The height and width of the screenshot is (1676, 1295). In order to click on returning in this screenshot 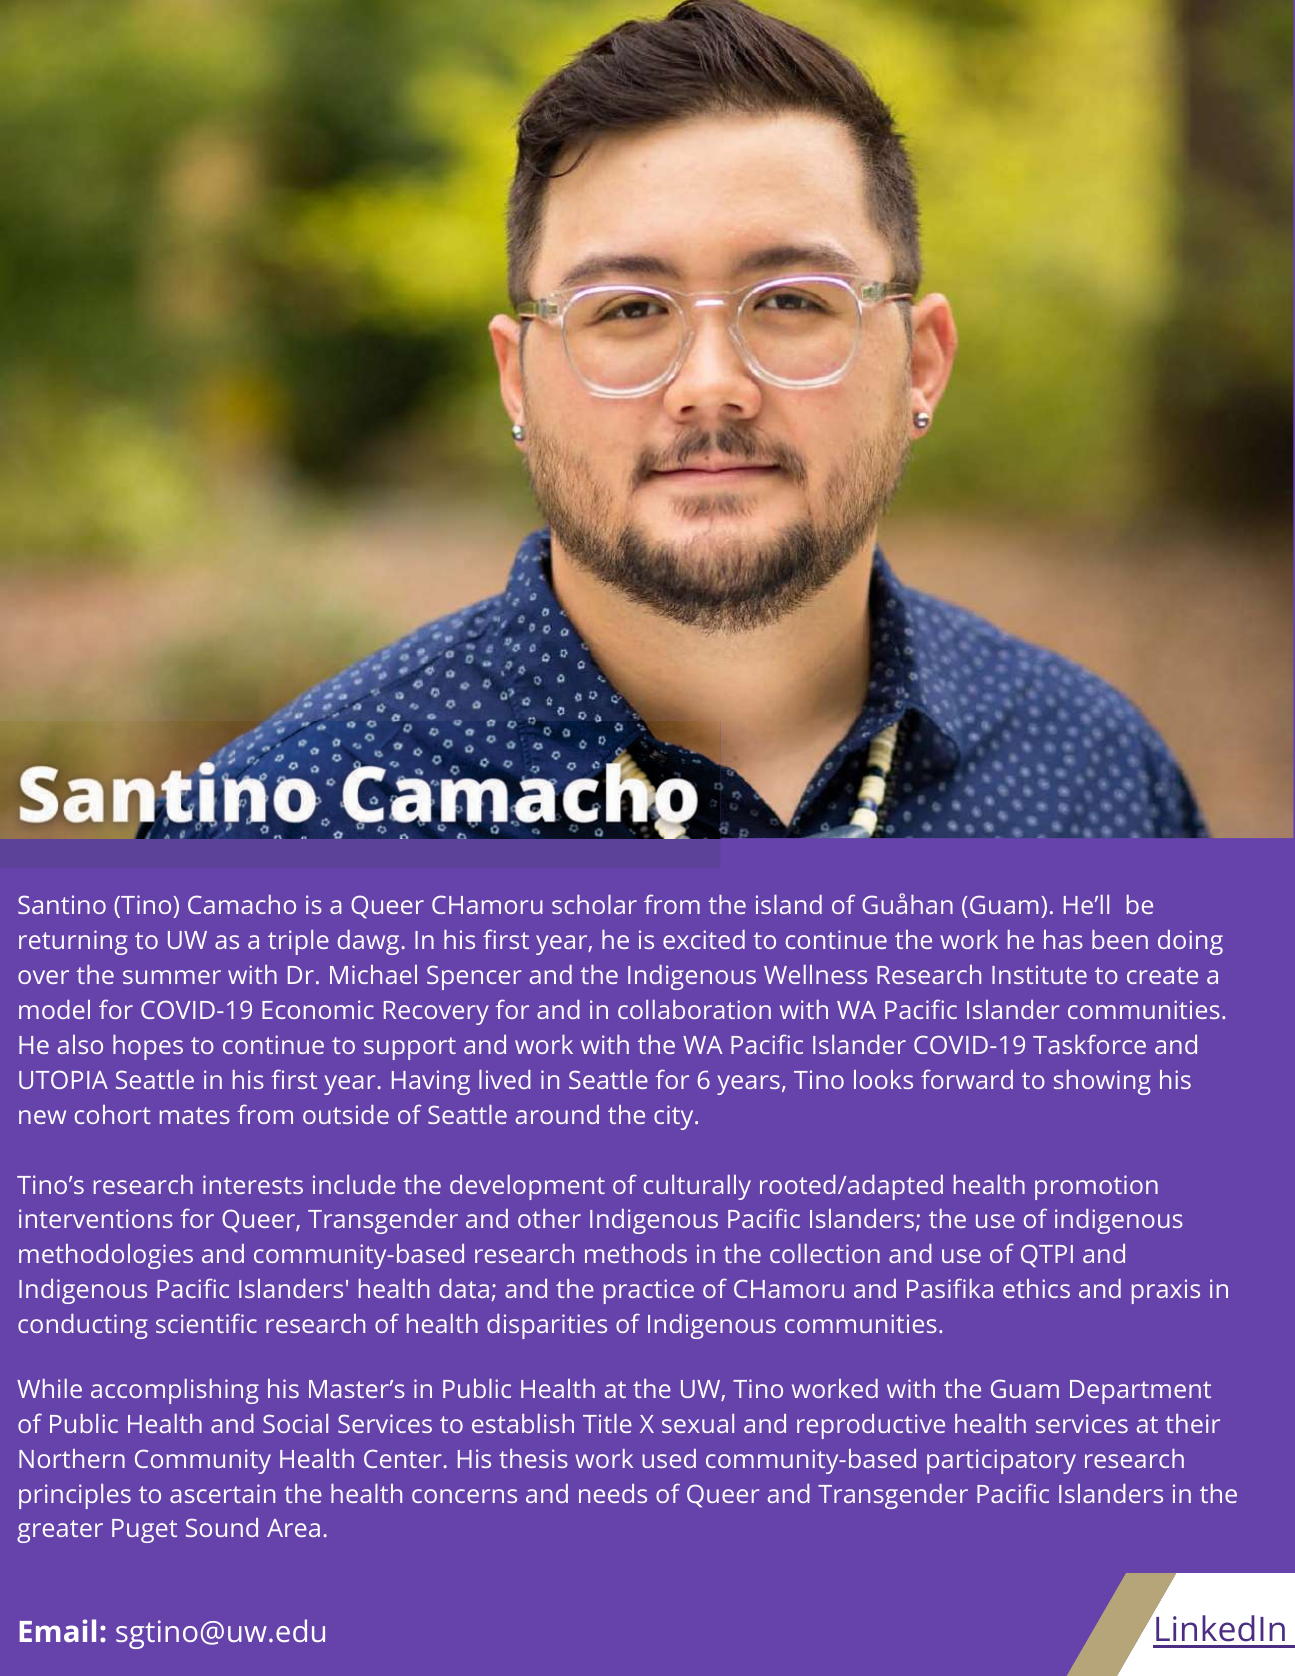, I will do `click(73, 942)`.
